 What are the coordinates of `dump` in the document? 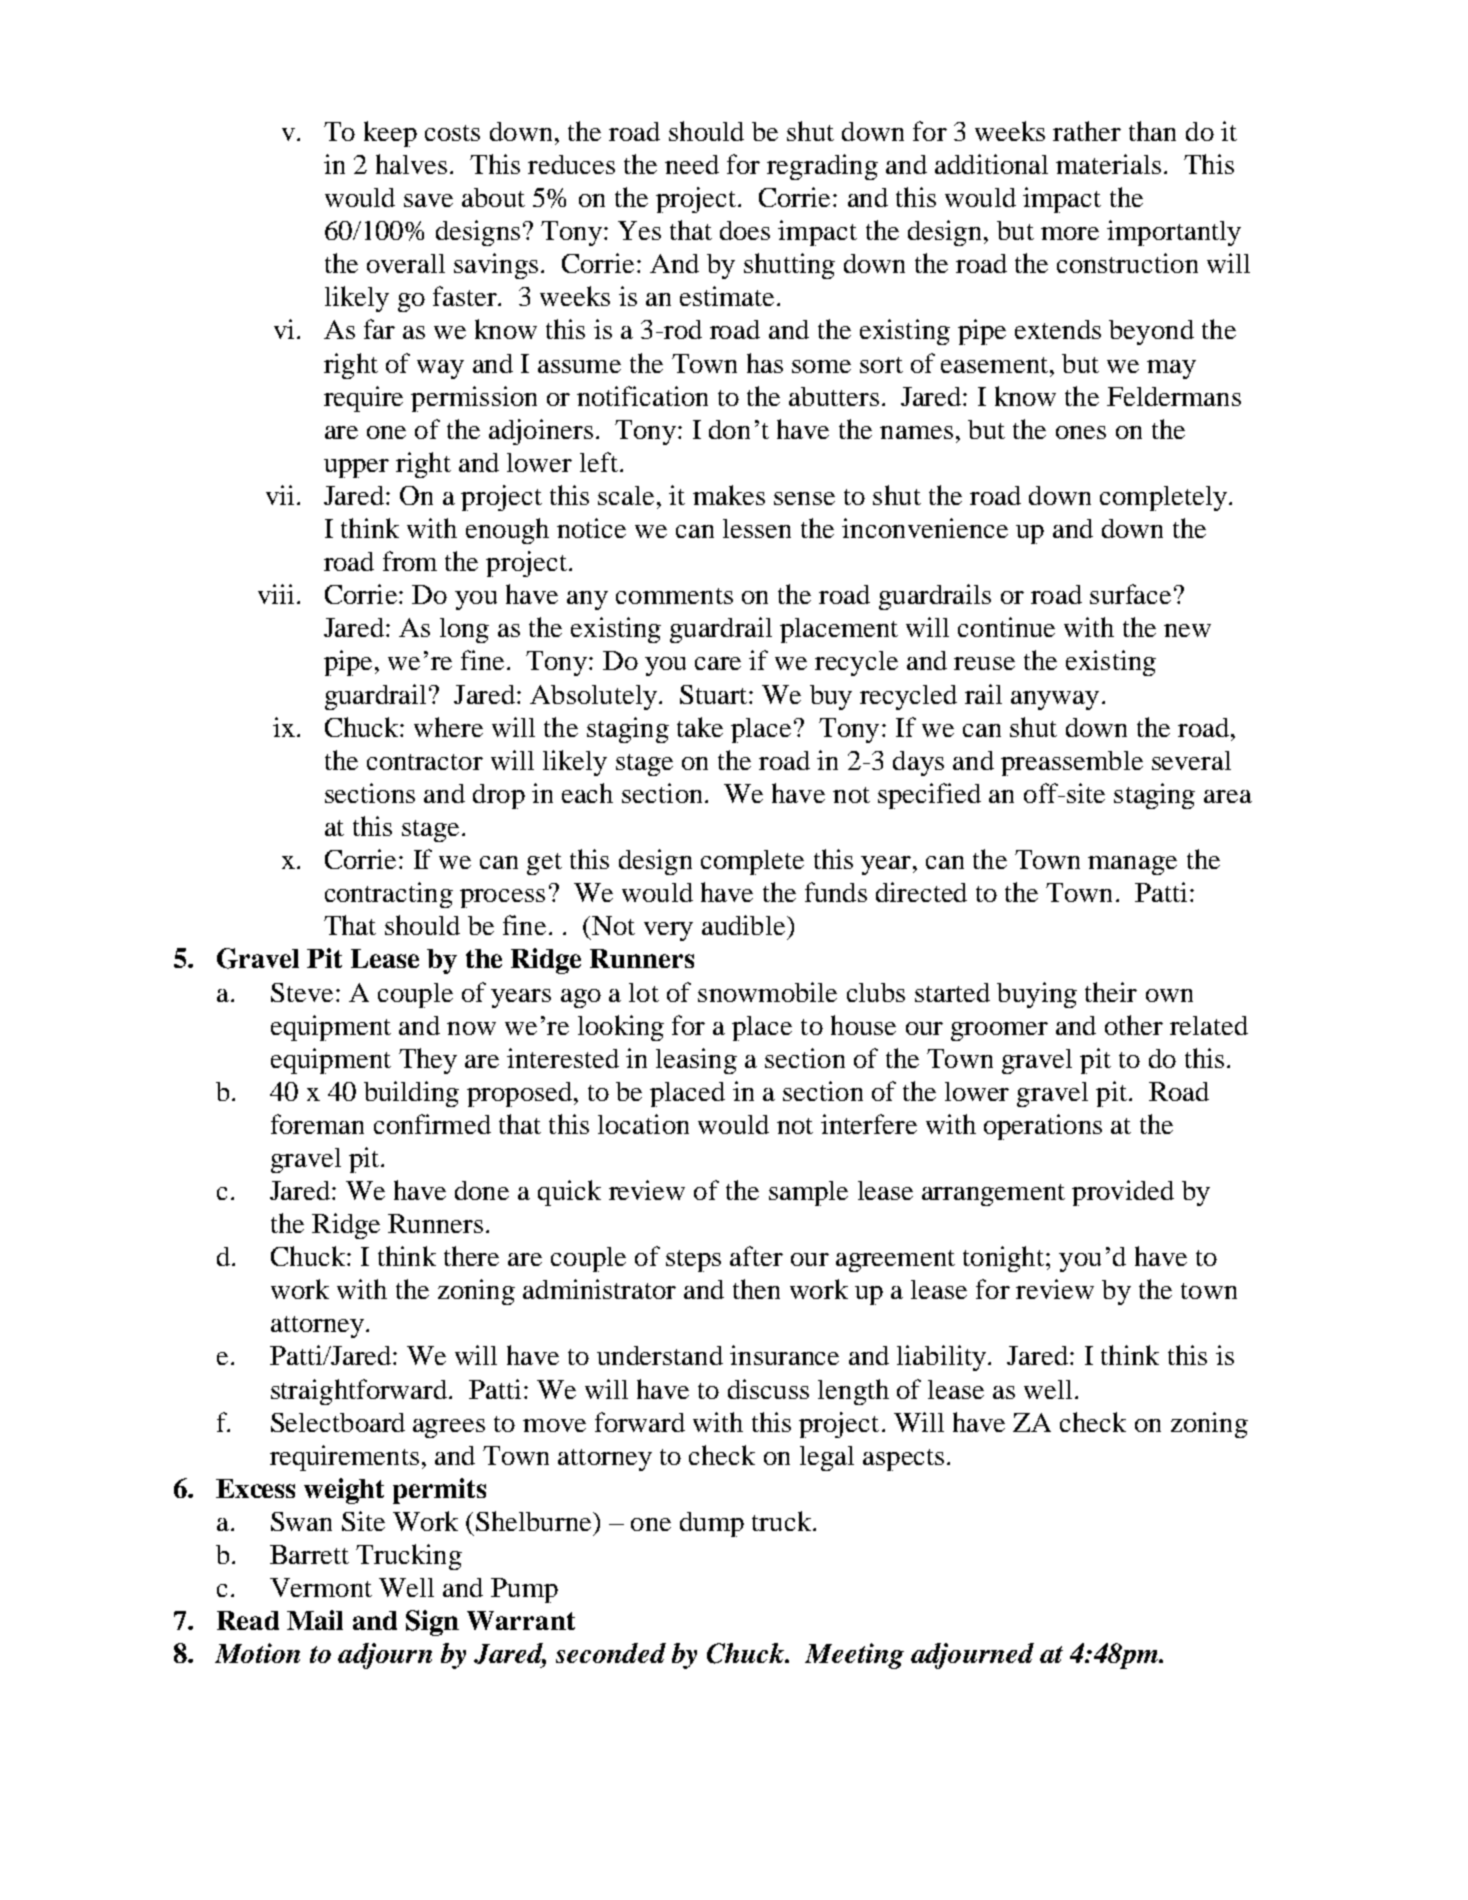 It's located at (712, 1524).
